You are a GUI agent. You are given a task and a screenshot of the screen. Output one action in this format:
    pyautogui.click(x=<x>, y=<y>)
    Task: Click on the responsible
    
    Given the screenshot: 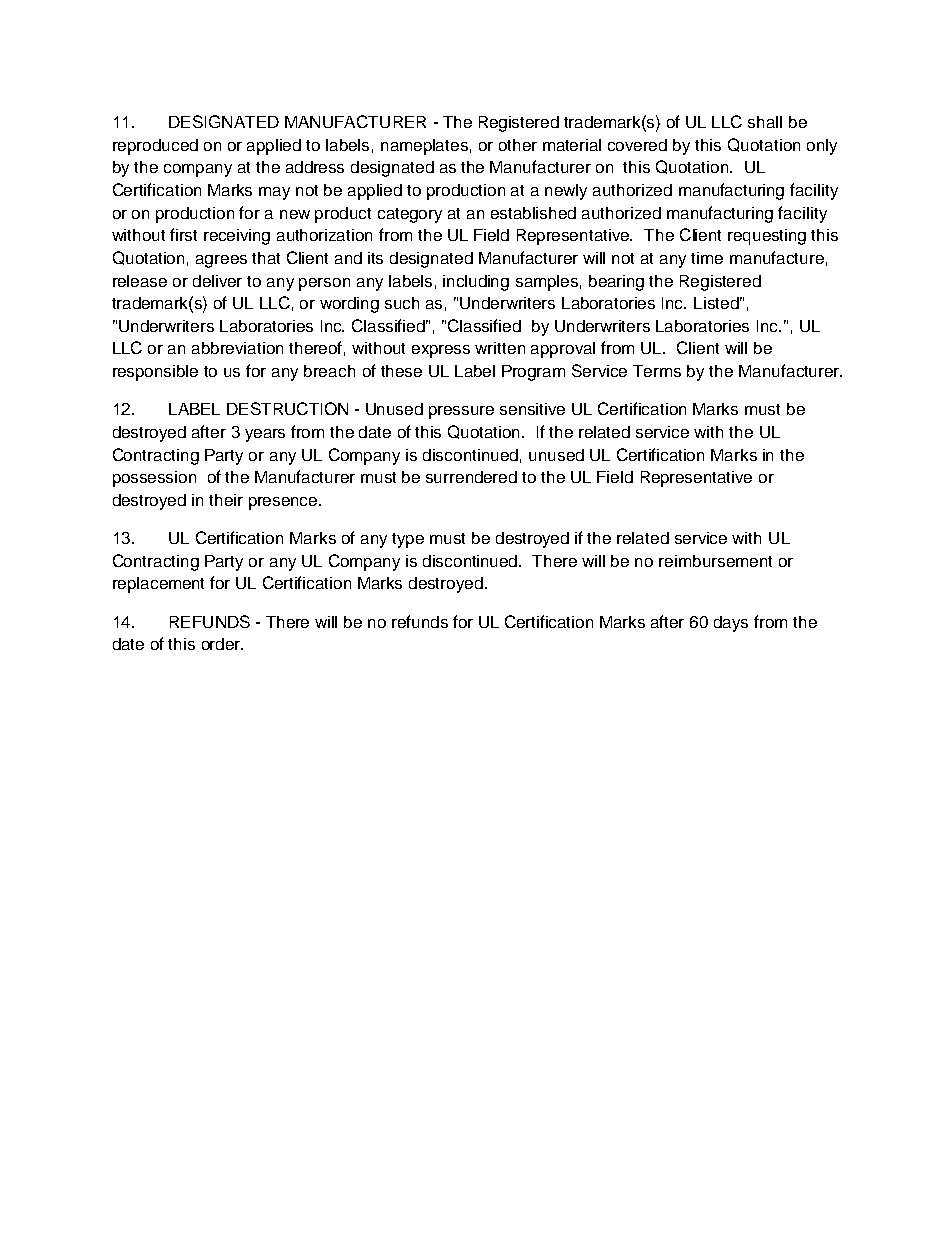 What is the action you would take?
    pyautogui.click(x=155, y=373)
